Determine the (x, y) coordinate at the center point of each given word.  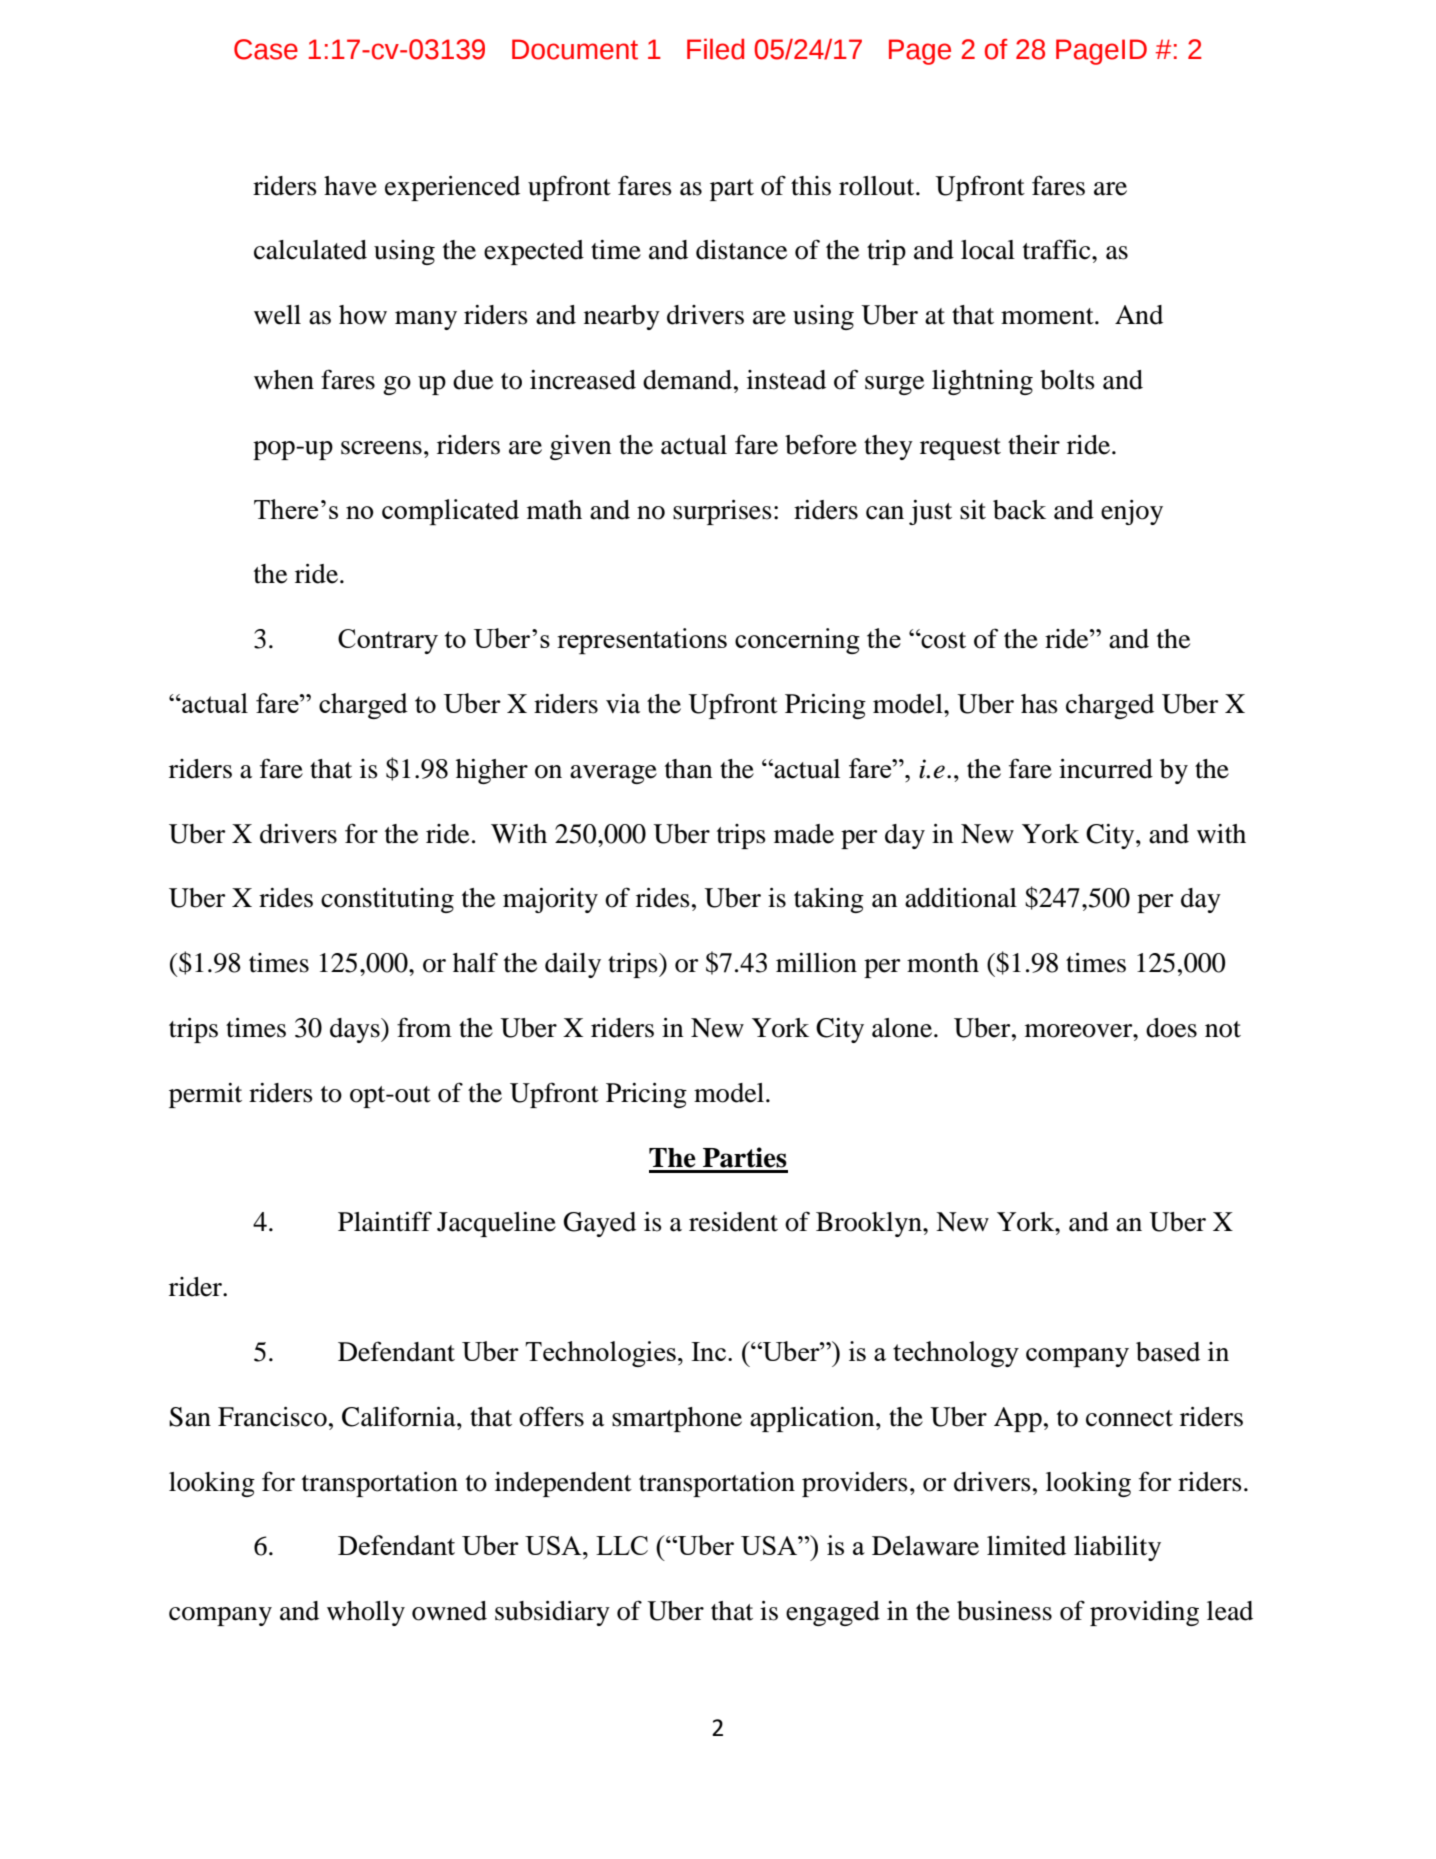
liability (1117, 1548)
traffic (1058, 249)
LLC (622, 1545)
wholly (366, 1613)
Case (266, 49)
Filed (715, 49)
